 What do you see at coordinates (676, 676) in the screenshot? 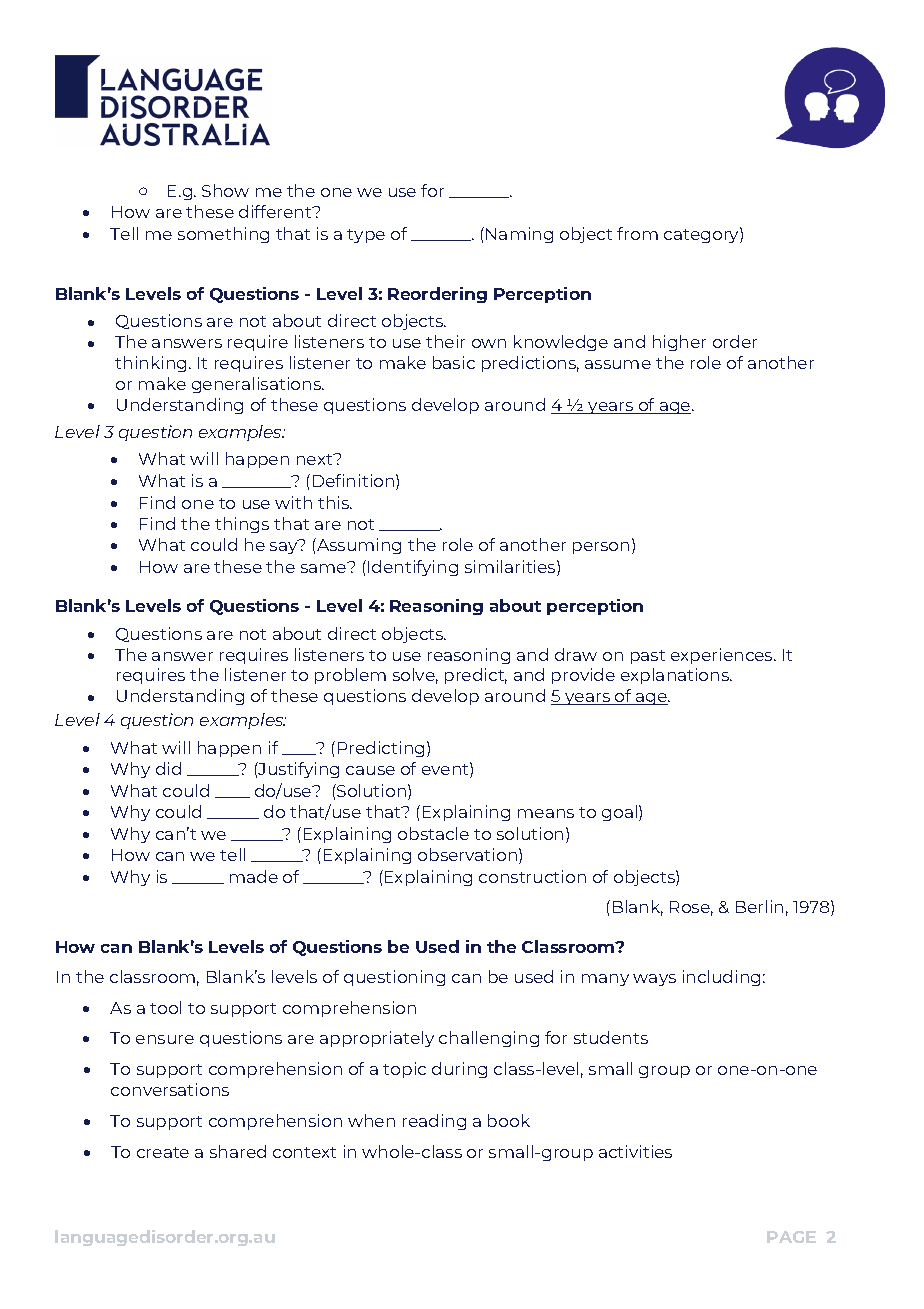
I see `explanations` at bounding box center [676, 676].
